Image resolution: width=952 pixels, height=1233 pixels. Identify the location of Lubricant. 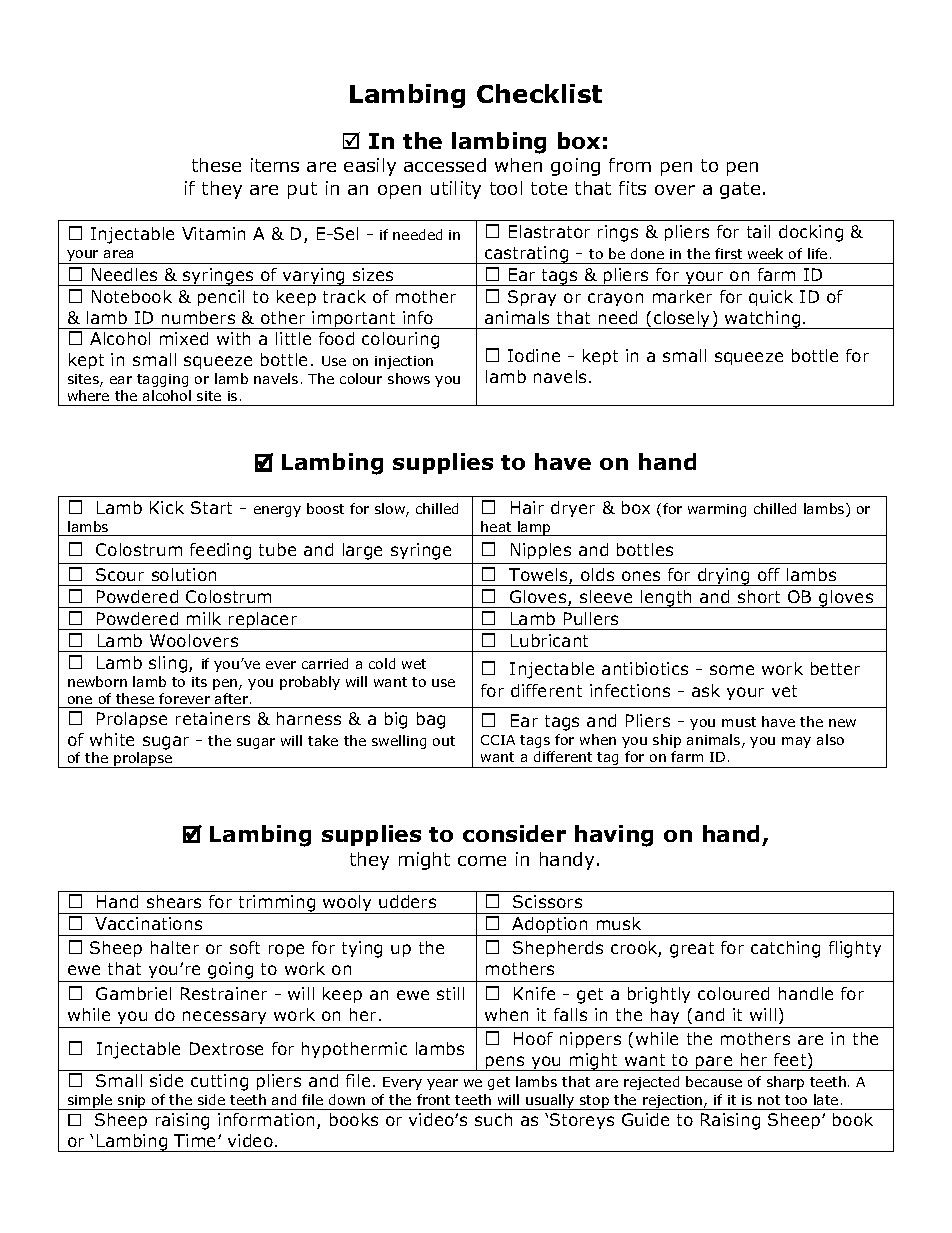
(549, 640).
